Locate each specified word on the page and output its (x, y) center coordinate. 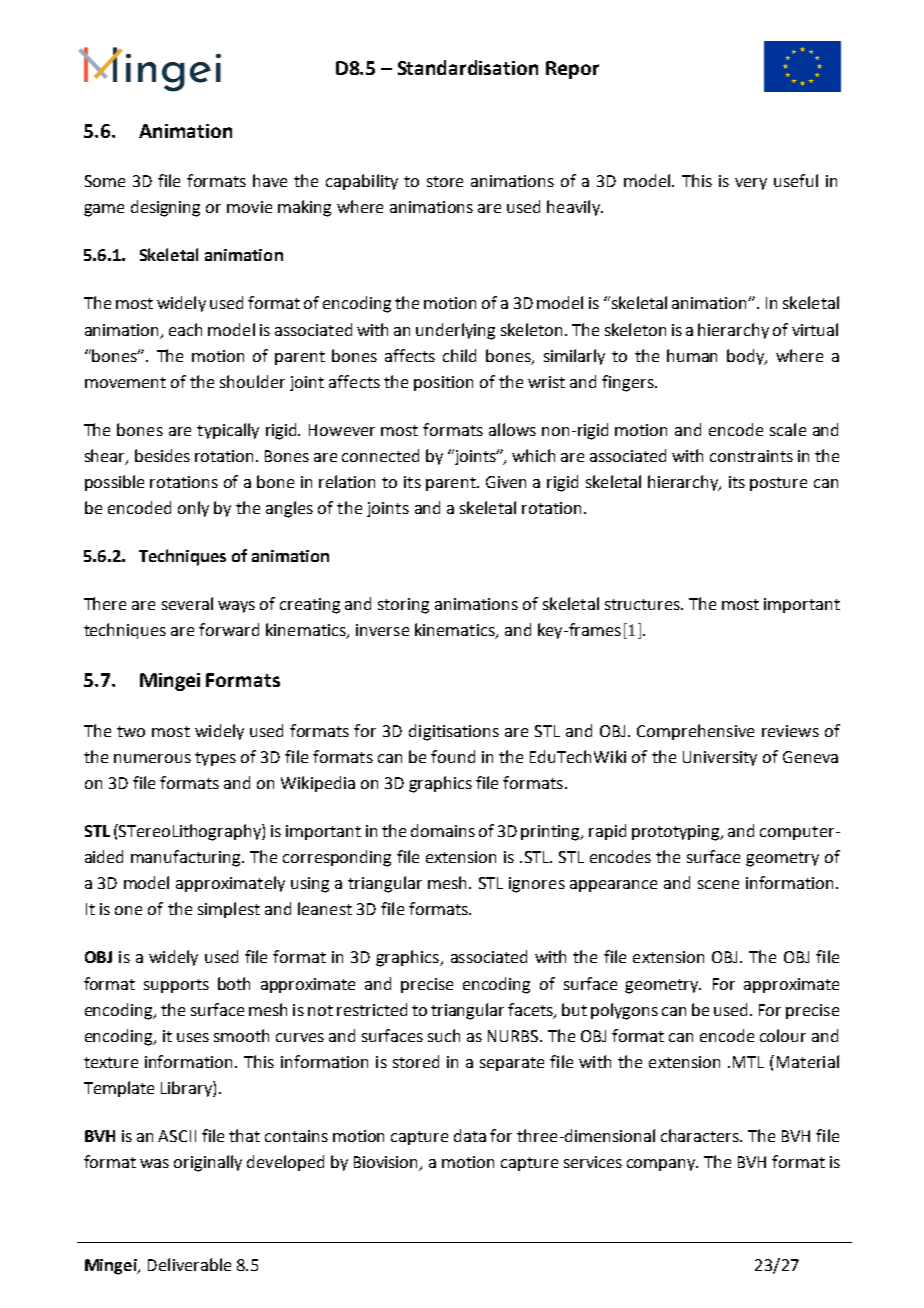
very (751, 184)
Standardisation (468, 67)
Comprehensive (695, 732)
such (444, 1035)
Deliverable (189, 1264)
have (270, 180)
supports (176, 986)
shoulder (252, 381)
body (747, 357)
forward (229, 629)
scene (718, 884)
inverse (382, 630)
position (443, 383)
